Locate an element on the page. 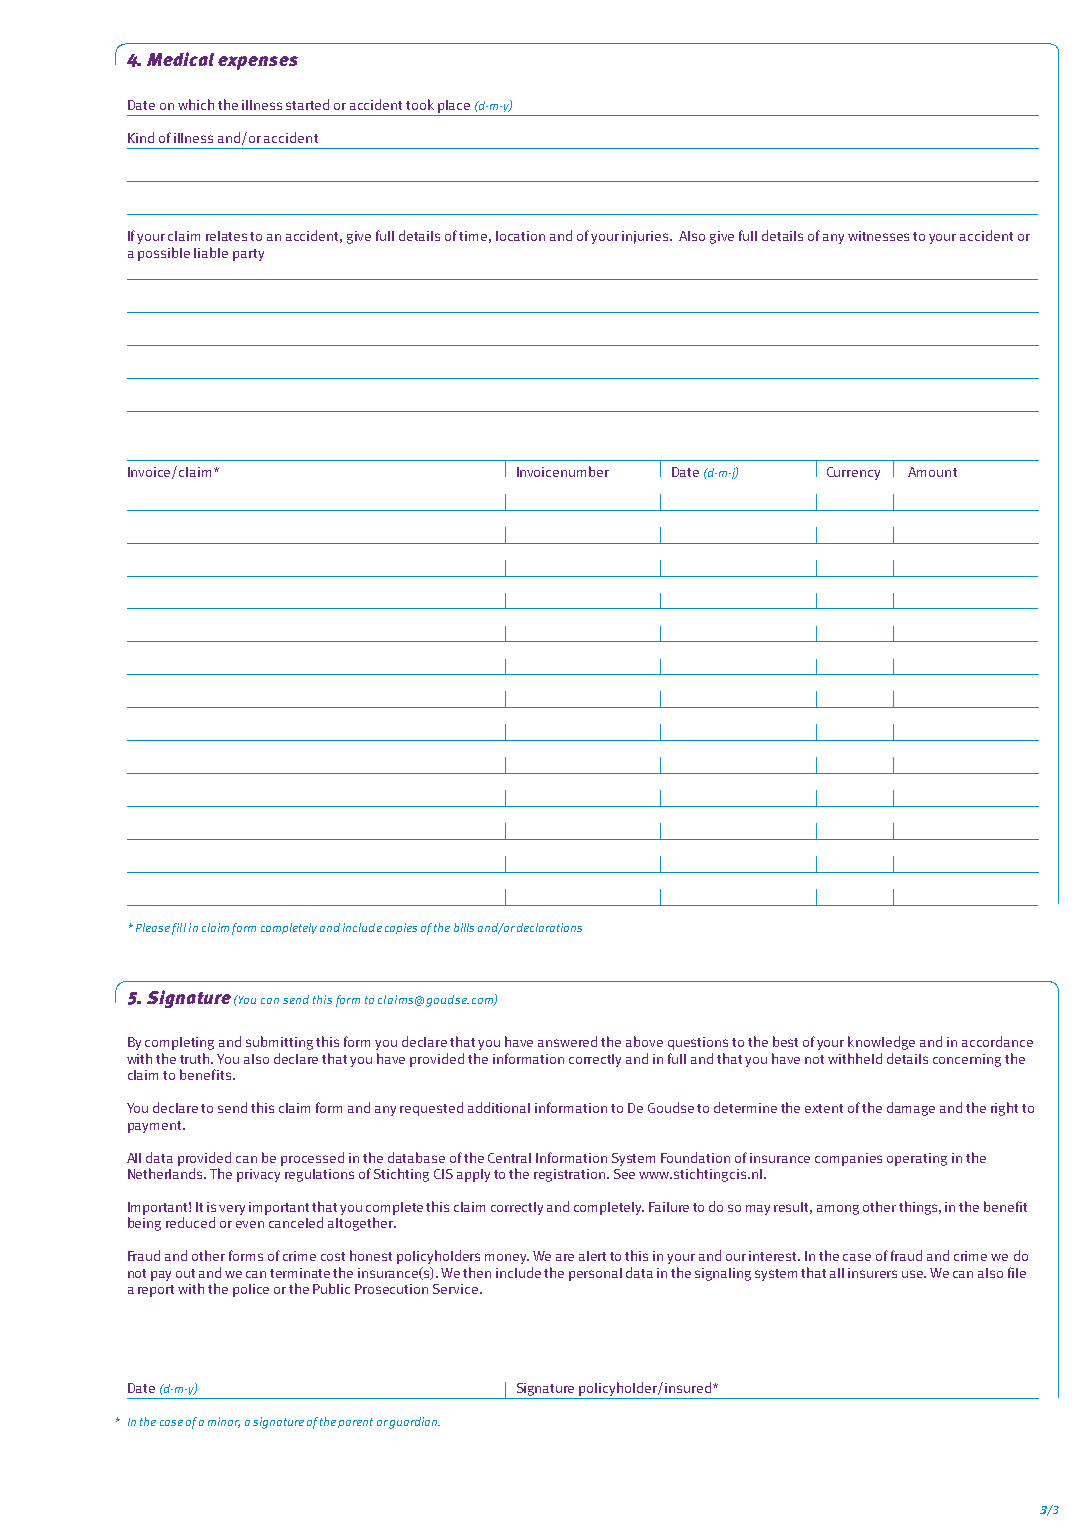 This image has width=1088, height=1539. minor is located at coordinates (224, 1422).
